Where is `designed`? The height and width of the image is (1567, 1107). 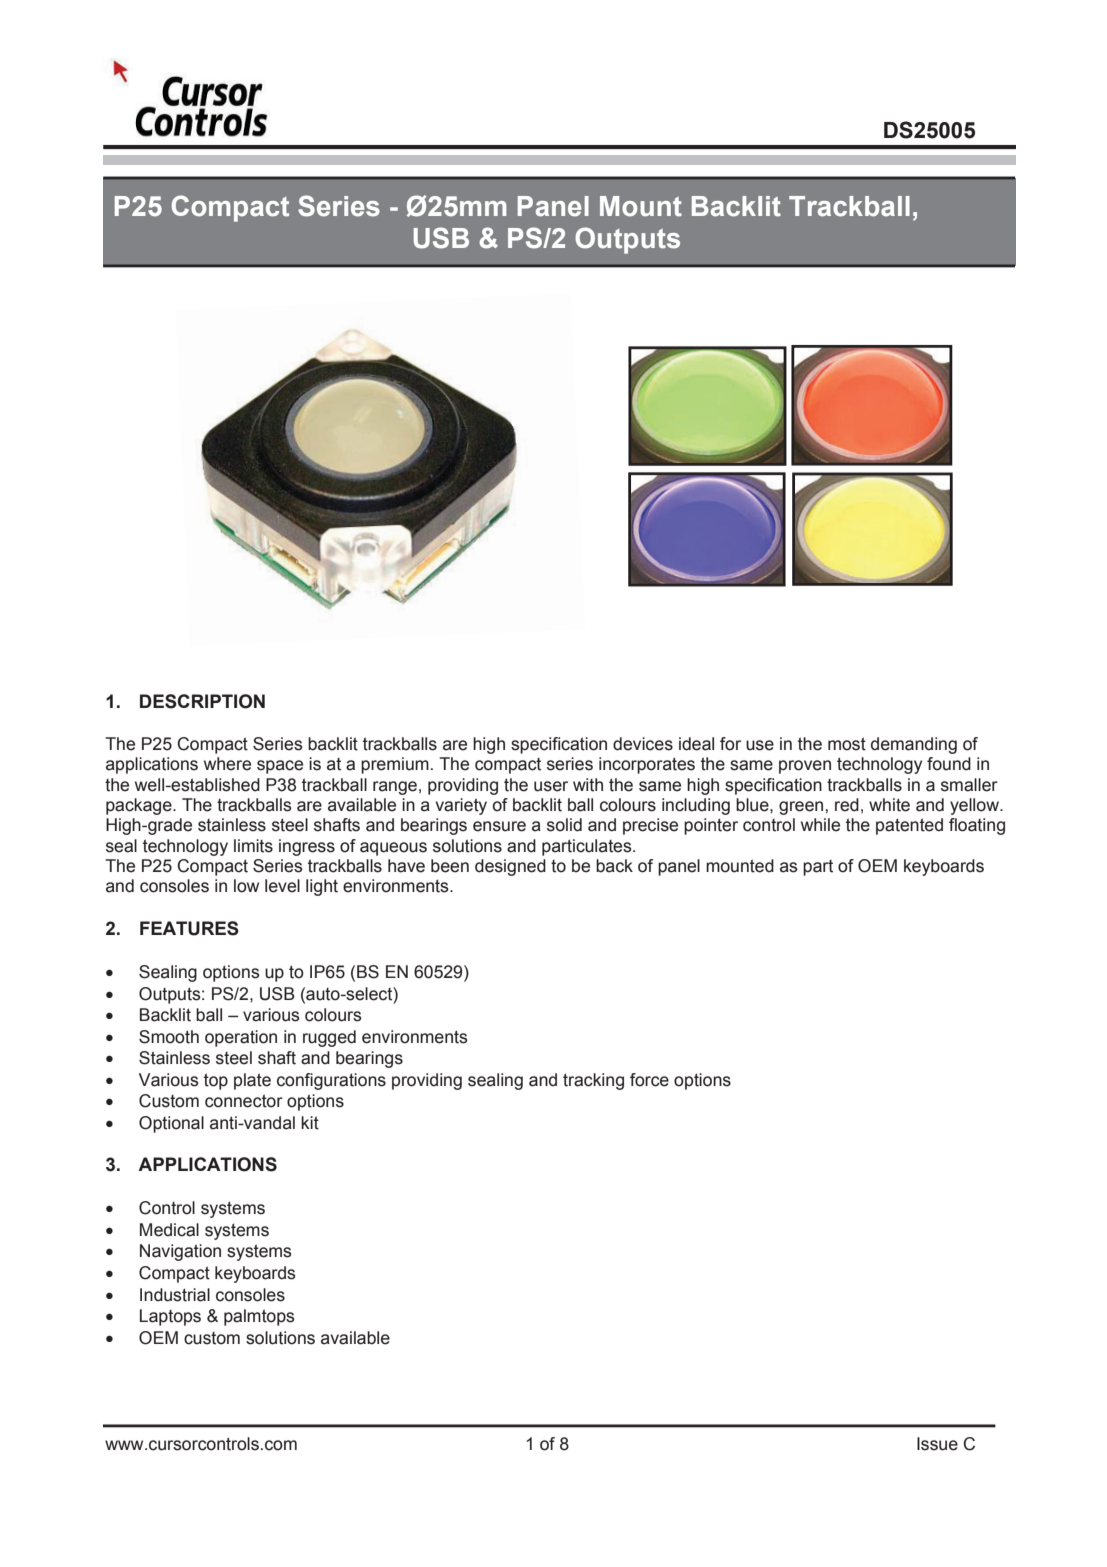
designed is located at coordinates (510, 867).
